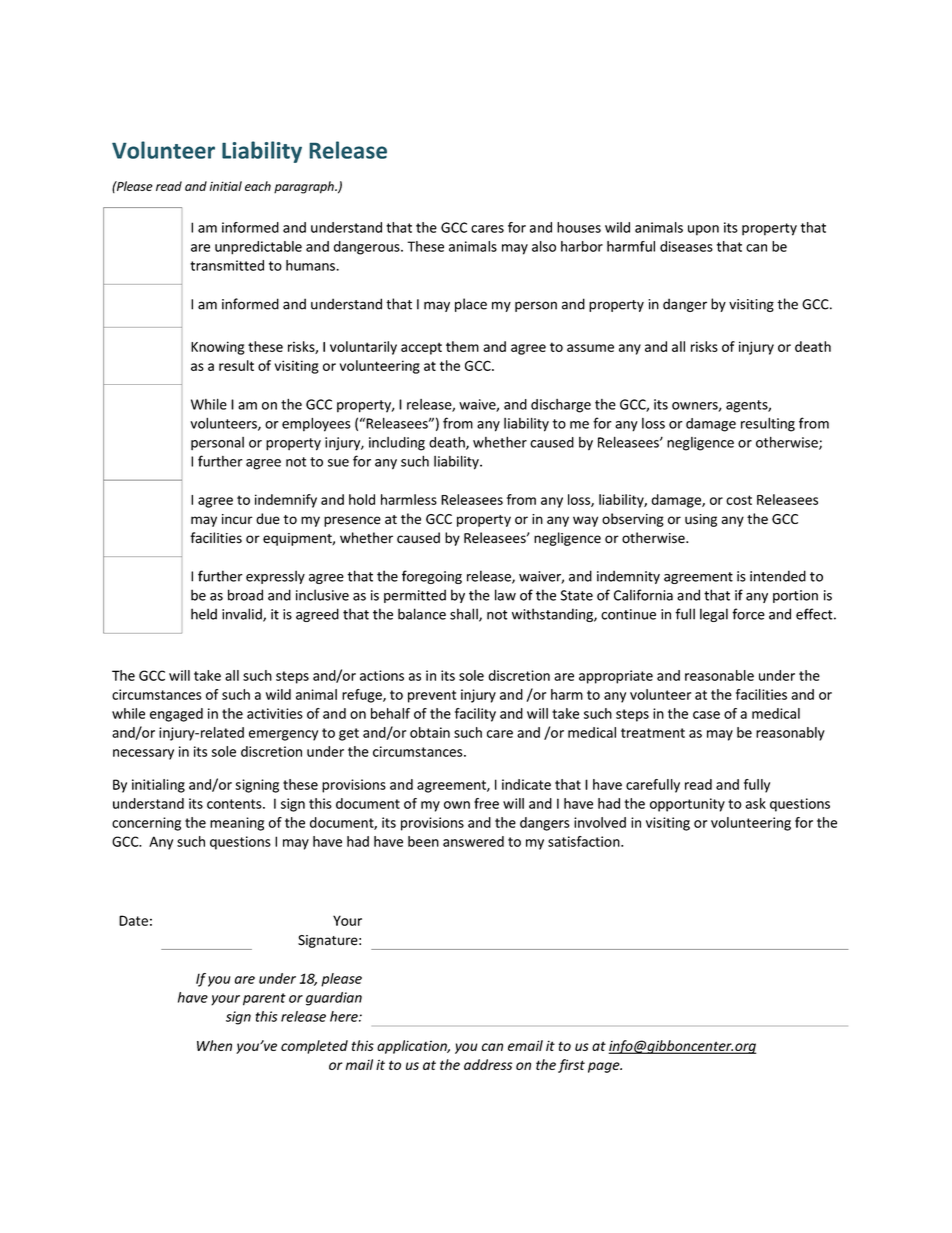 The image size is (952, 1233). What do you see at coordinates (465, 615) in the screenshot?
I see `shall` at bounding box center [465, 615].
